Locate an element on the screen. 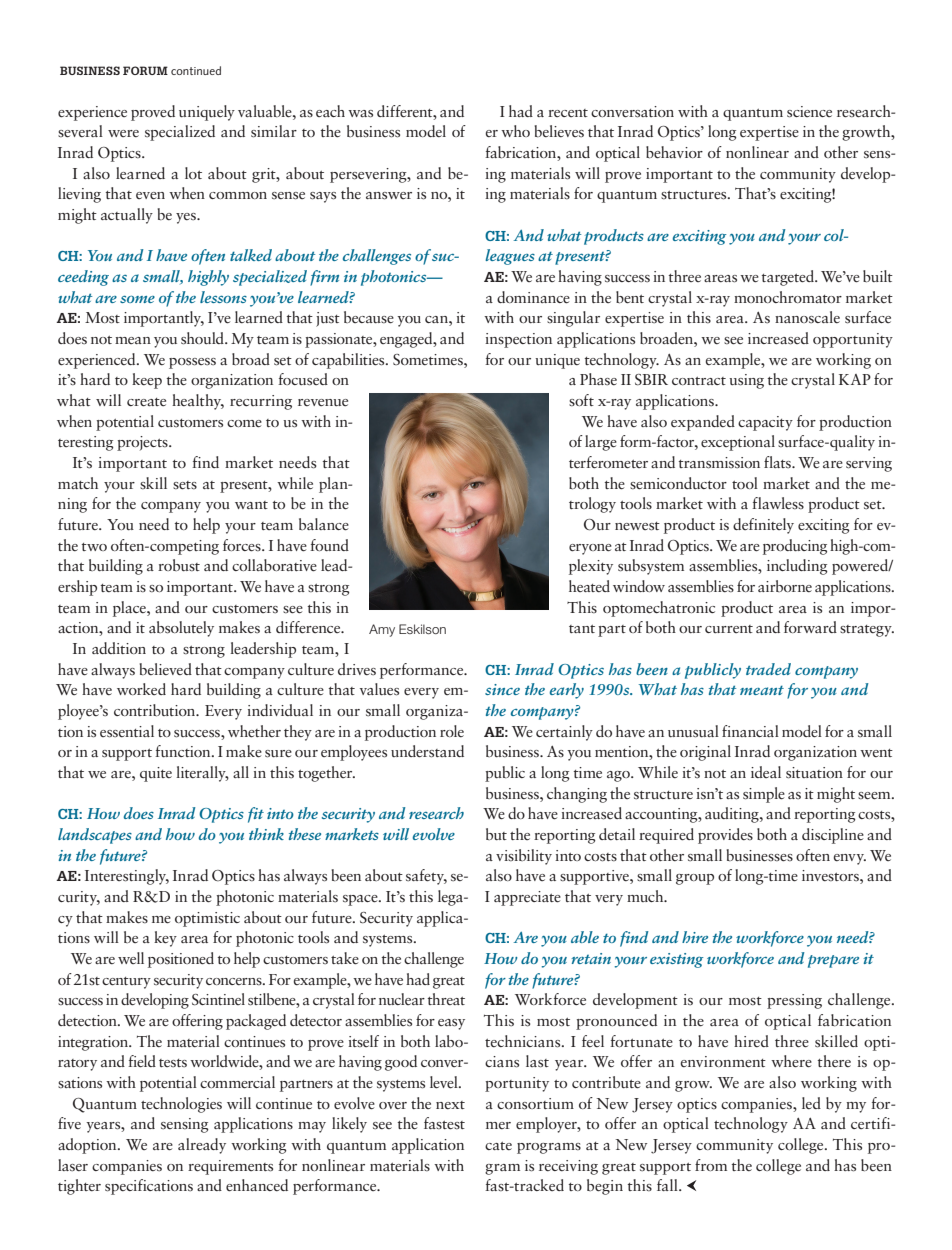 Image resolution: width=952 pixels, height=1250 pixels. from is located at coordinates (711, 1165).
